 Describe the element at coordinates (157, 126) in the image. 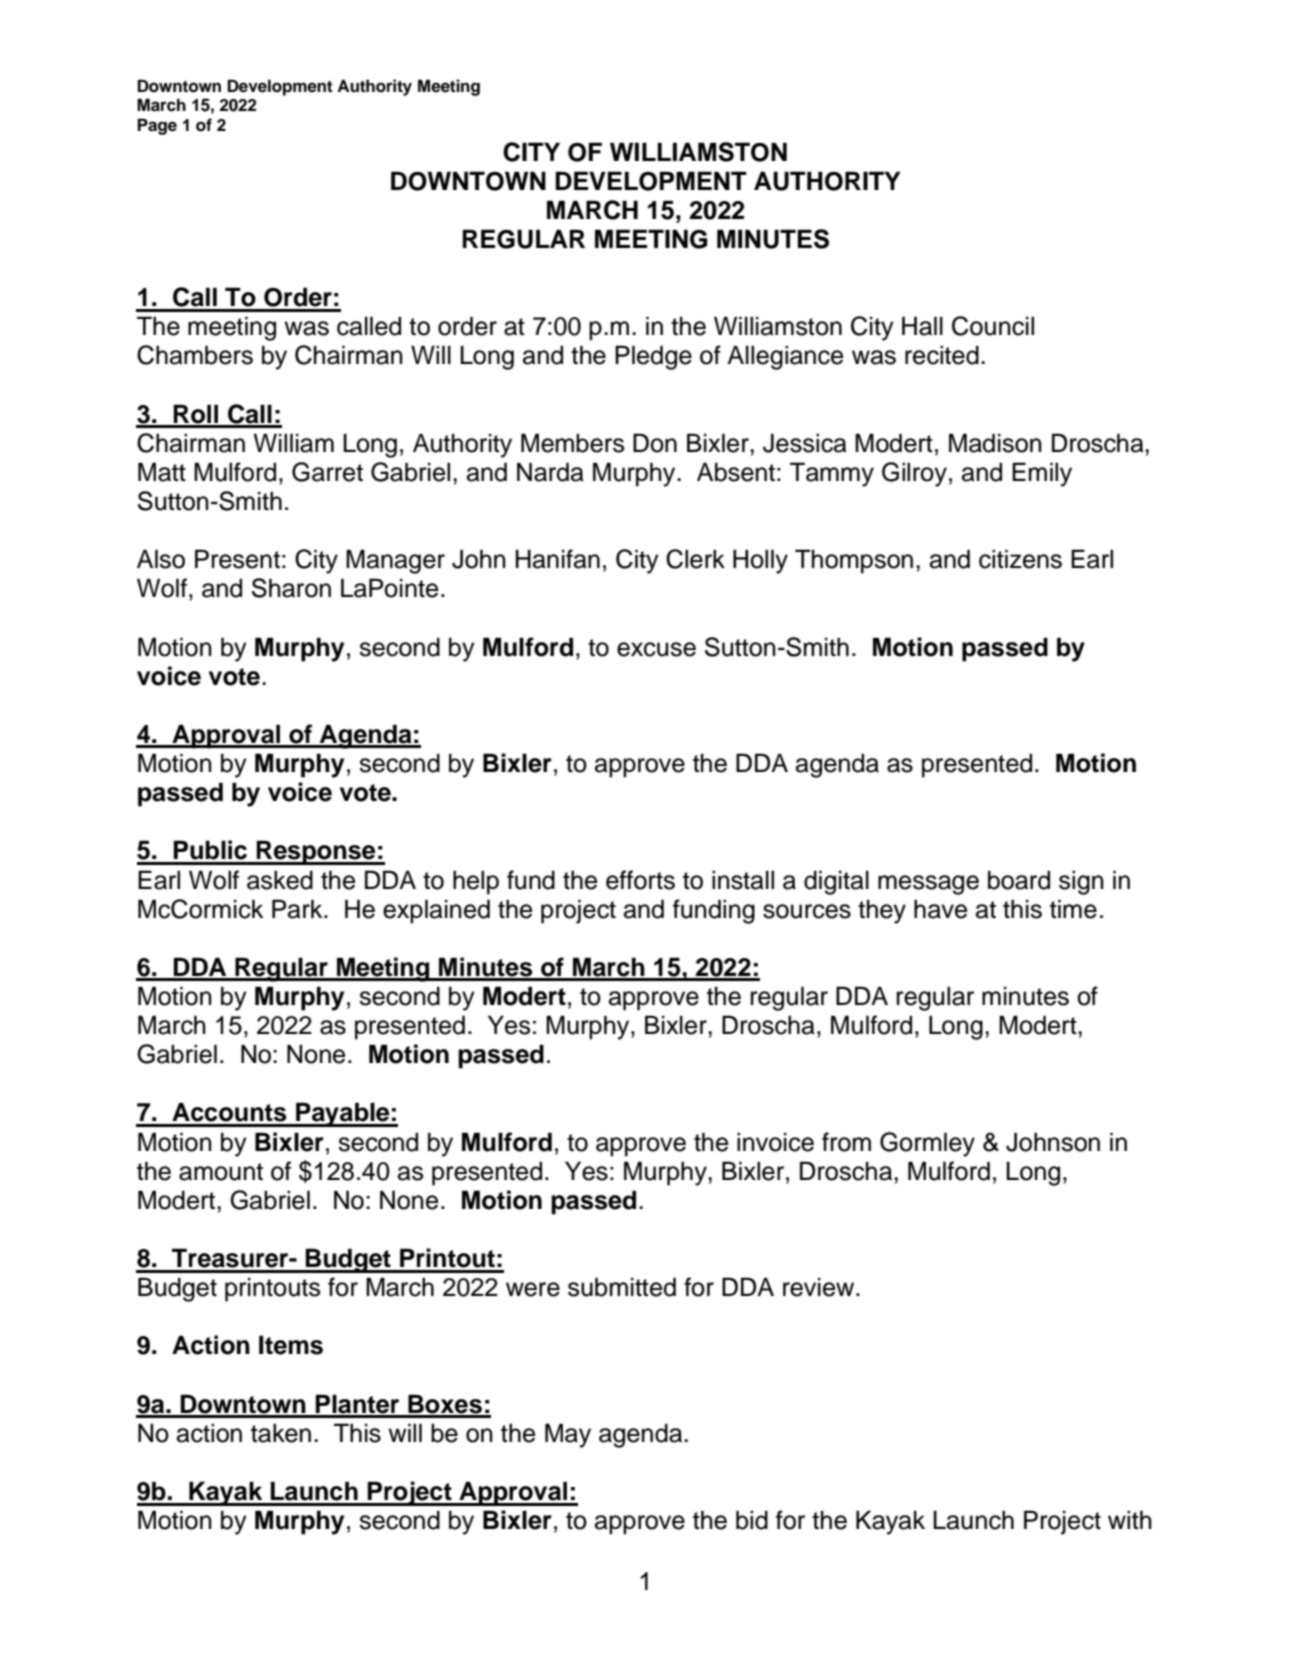

I see `Page` at that location.
